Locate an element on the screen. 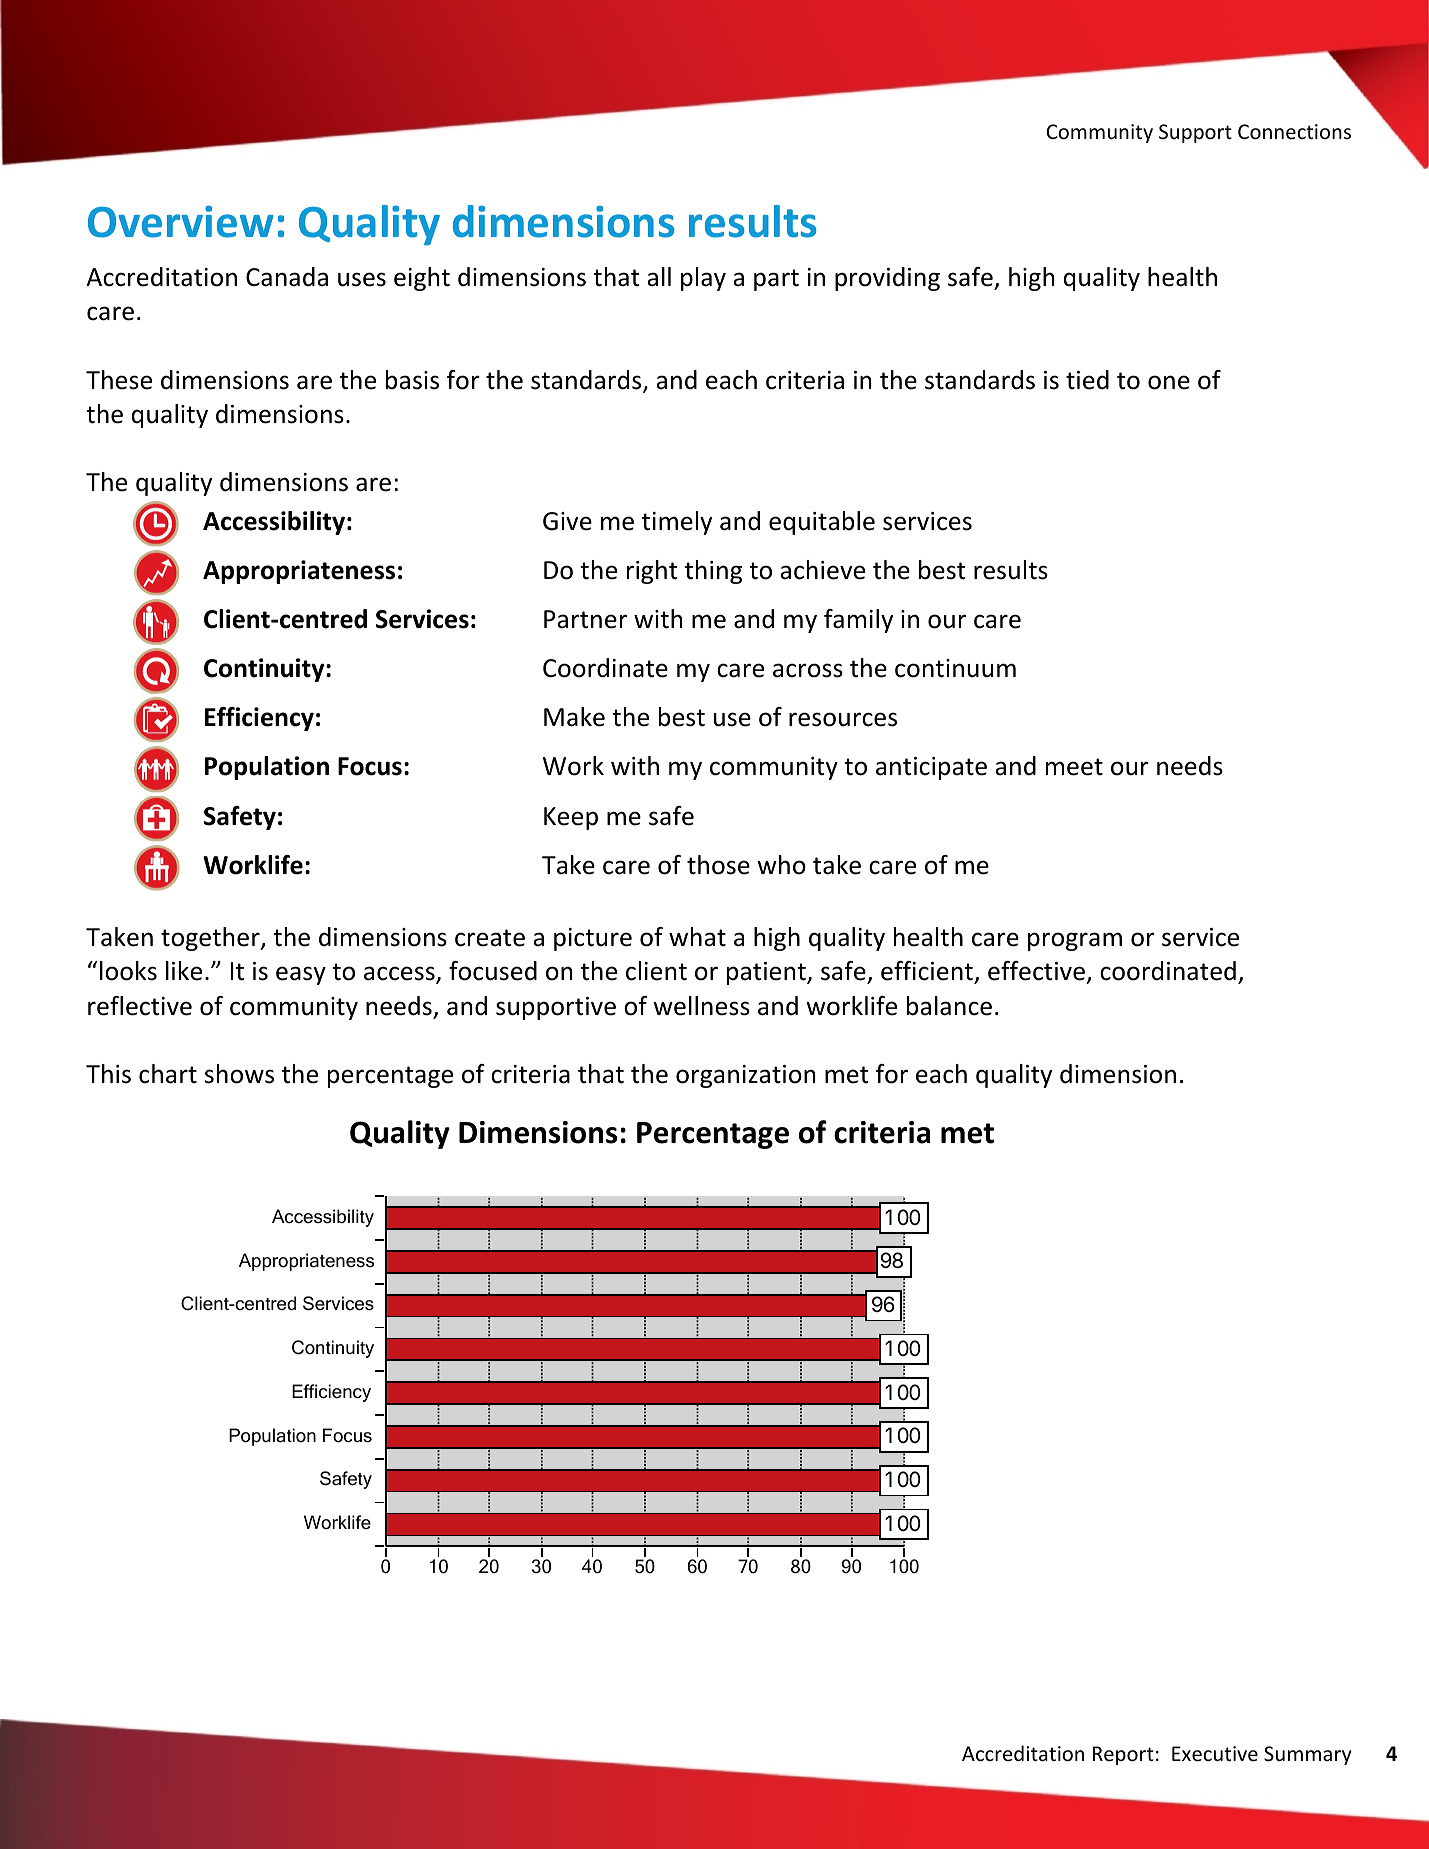 This screenshot has width=1429, height=1849. together is located at coordinates (211, 939).
